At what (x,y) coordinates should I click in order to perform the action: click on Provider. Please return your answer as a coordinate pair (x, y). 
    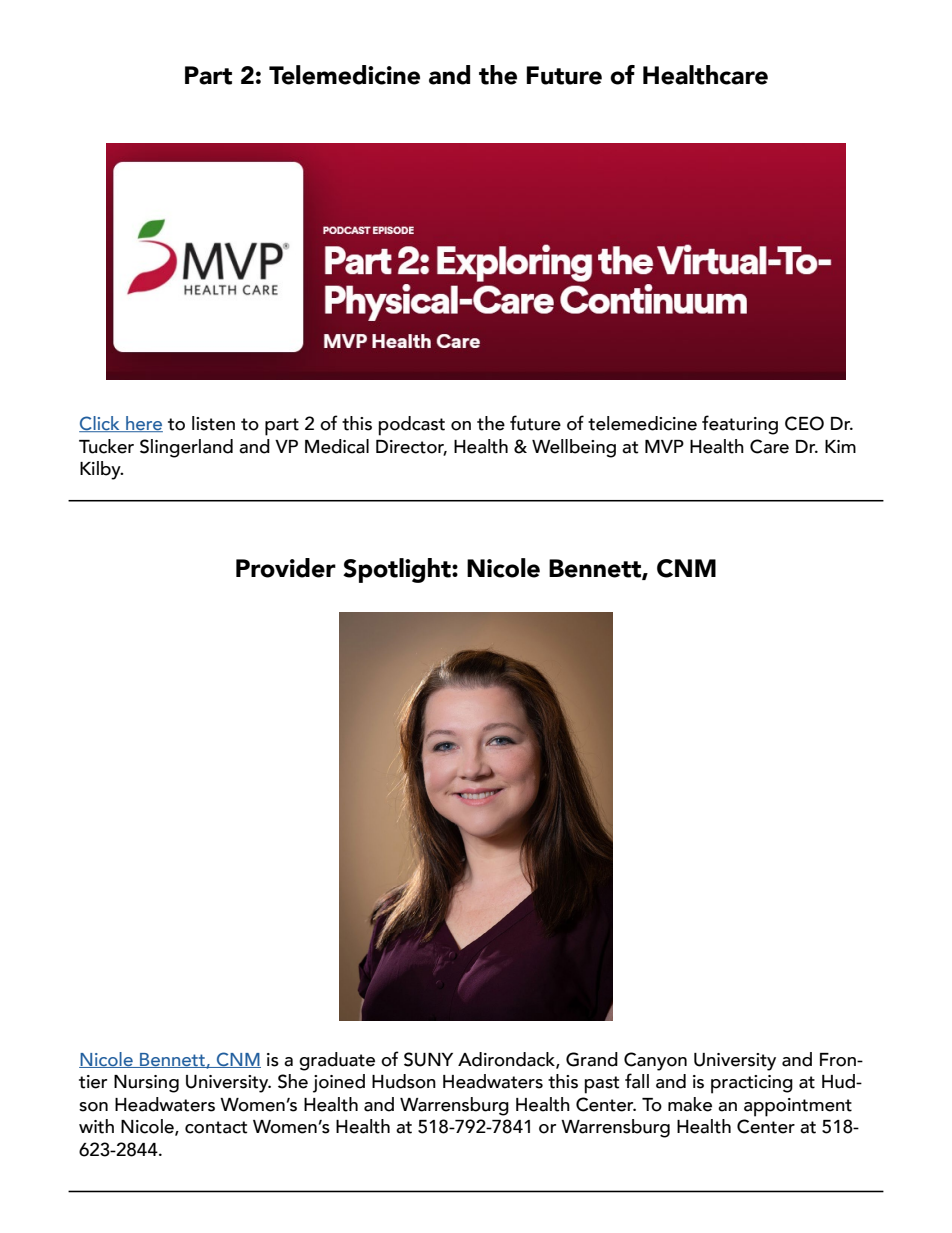
    Looking at the image, I should click on (286, 568).
